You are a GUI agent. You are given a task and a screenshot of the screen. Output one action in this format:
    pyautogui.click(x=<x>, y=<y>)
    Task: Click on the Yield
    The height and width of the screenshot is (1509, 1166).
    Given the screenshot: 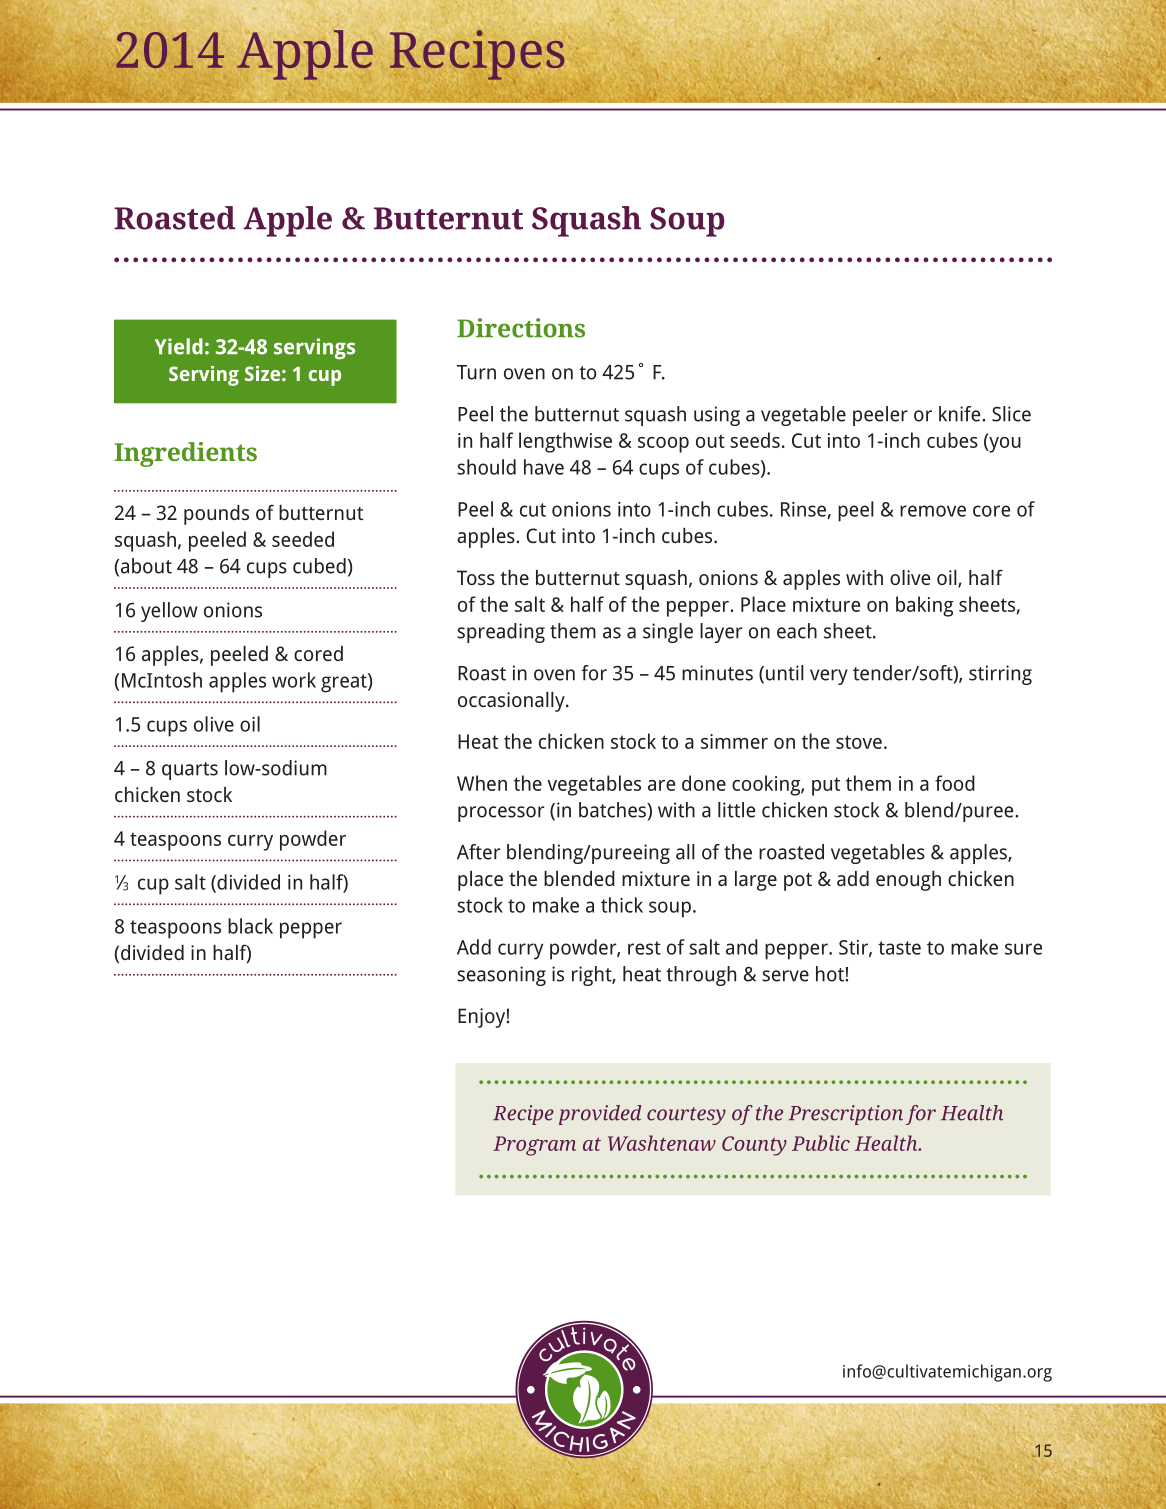 What is the action you would take?
    pyautogui.click(x=179, y=346)
